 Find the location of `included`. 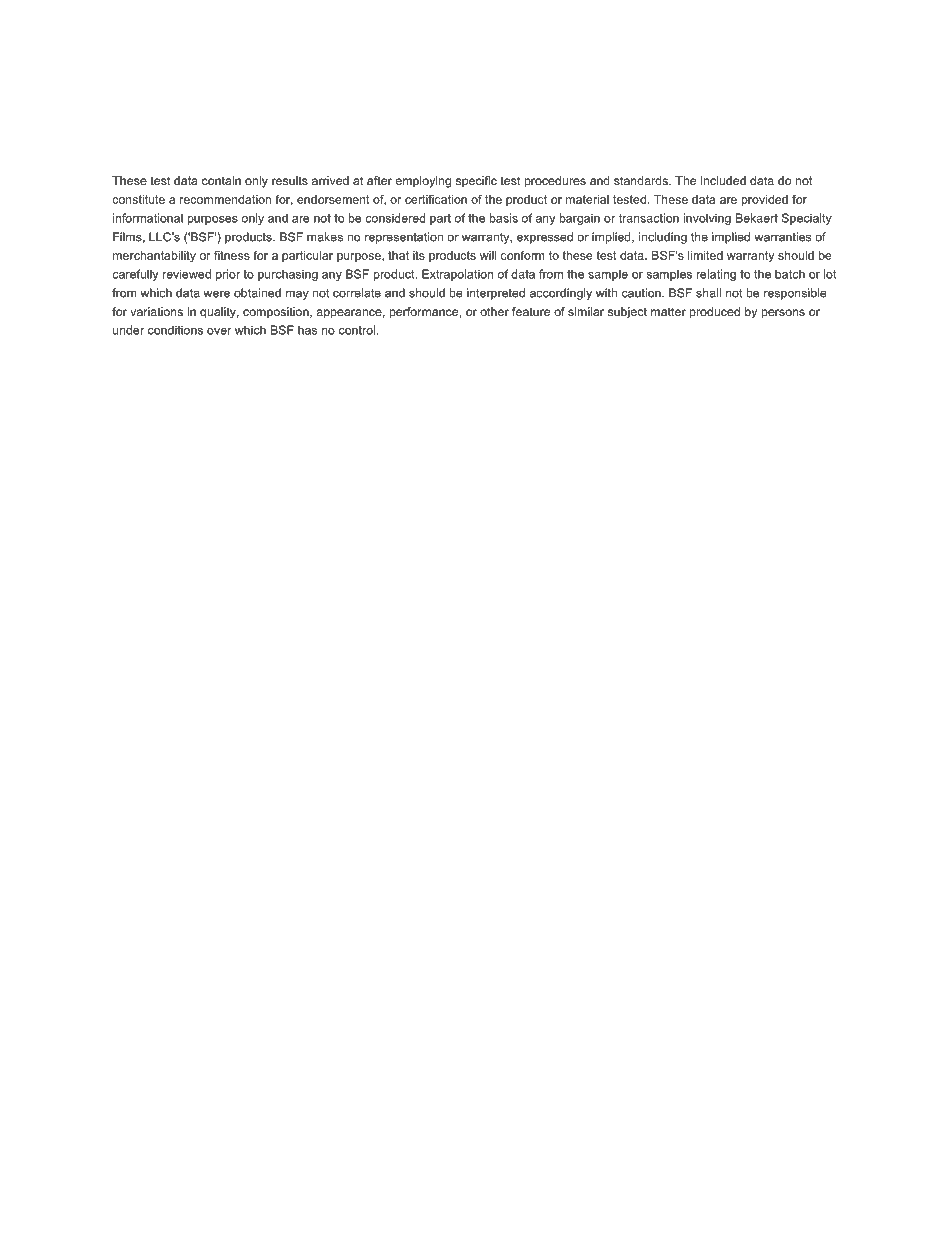

included is located at coordinates (723, 180).
